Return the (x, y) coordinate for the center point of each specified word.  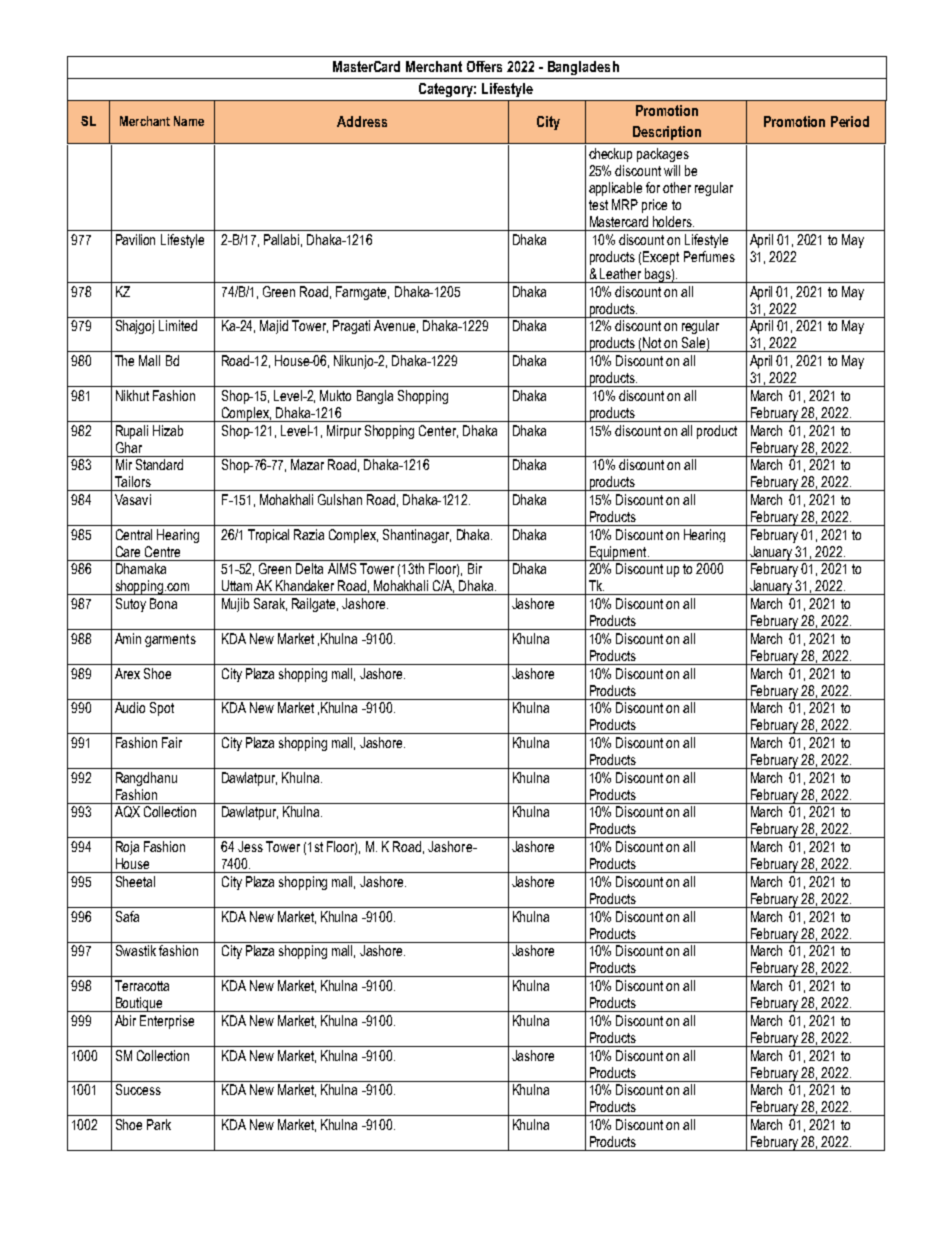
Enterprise (167, 1022)
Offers (484, 66)
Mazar (307, 464)
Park (159, 1124)
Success (138, 1089)
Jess (250, 846)
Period (850, 121)
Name (189, 121)
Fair (172, 742)
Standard (159, 464)
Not (652, 342)
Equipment (618, 553)
